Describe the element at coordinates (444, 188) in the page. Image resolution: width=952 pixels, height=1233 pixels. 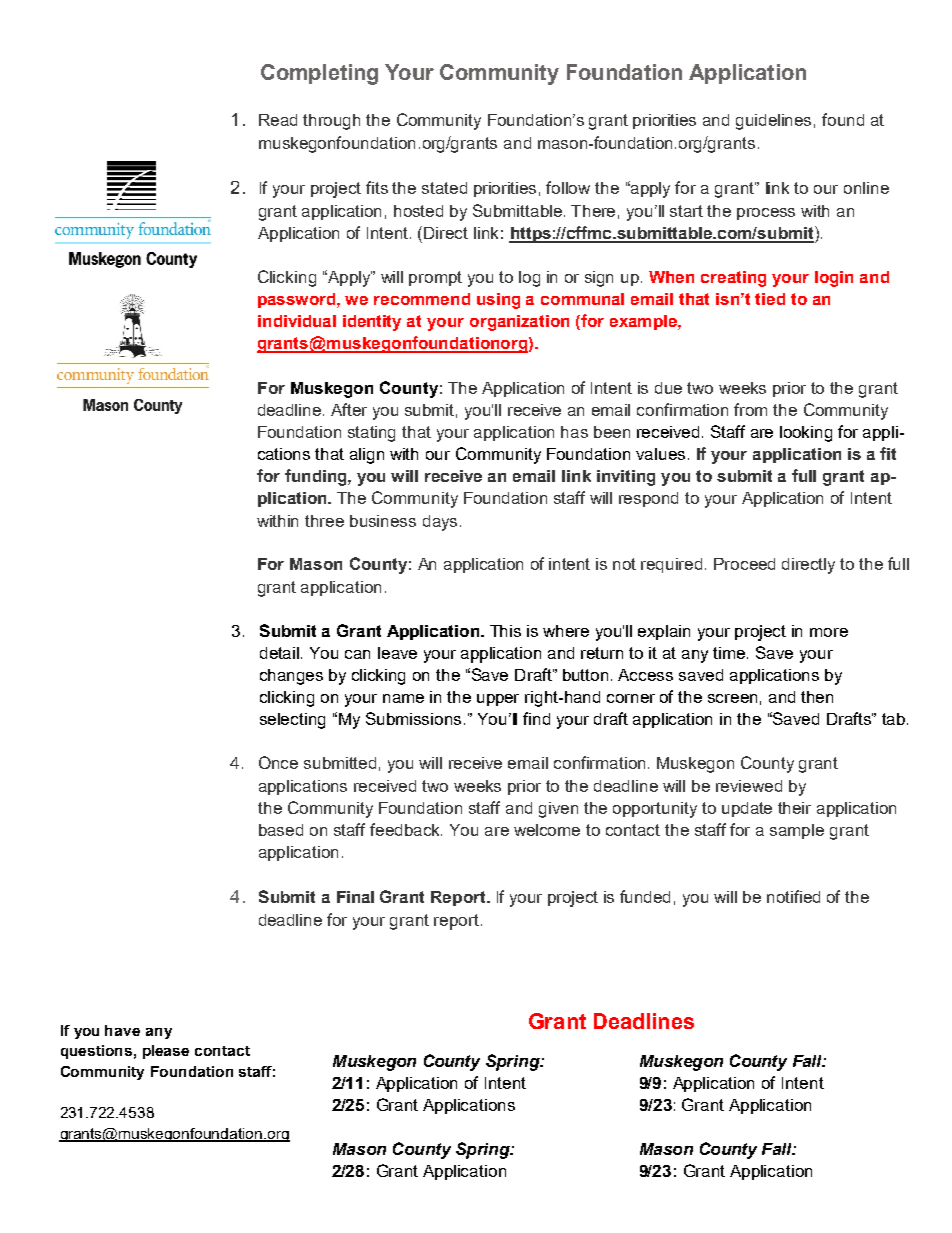
I see `stated` at that location.
